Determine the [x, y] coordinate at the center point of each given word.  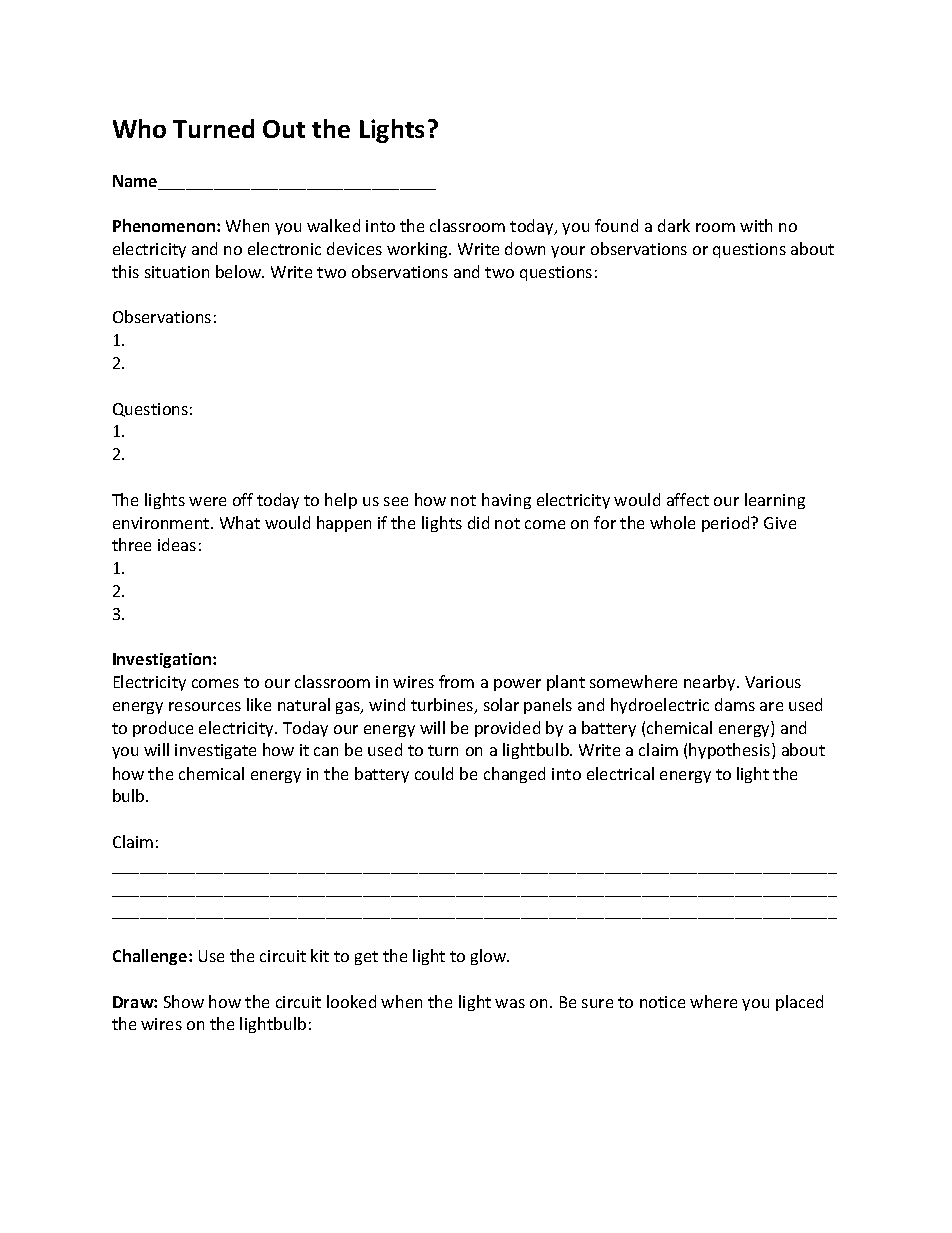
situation [177, 272]
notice [662, 1002]
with [756, 225]
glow [490, 957]
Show [184, 1001]
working [419, 250]
